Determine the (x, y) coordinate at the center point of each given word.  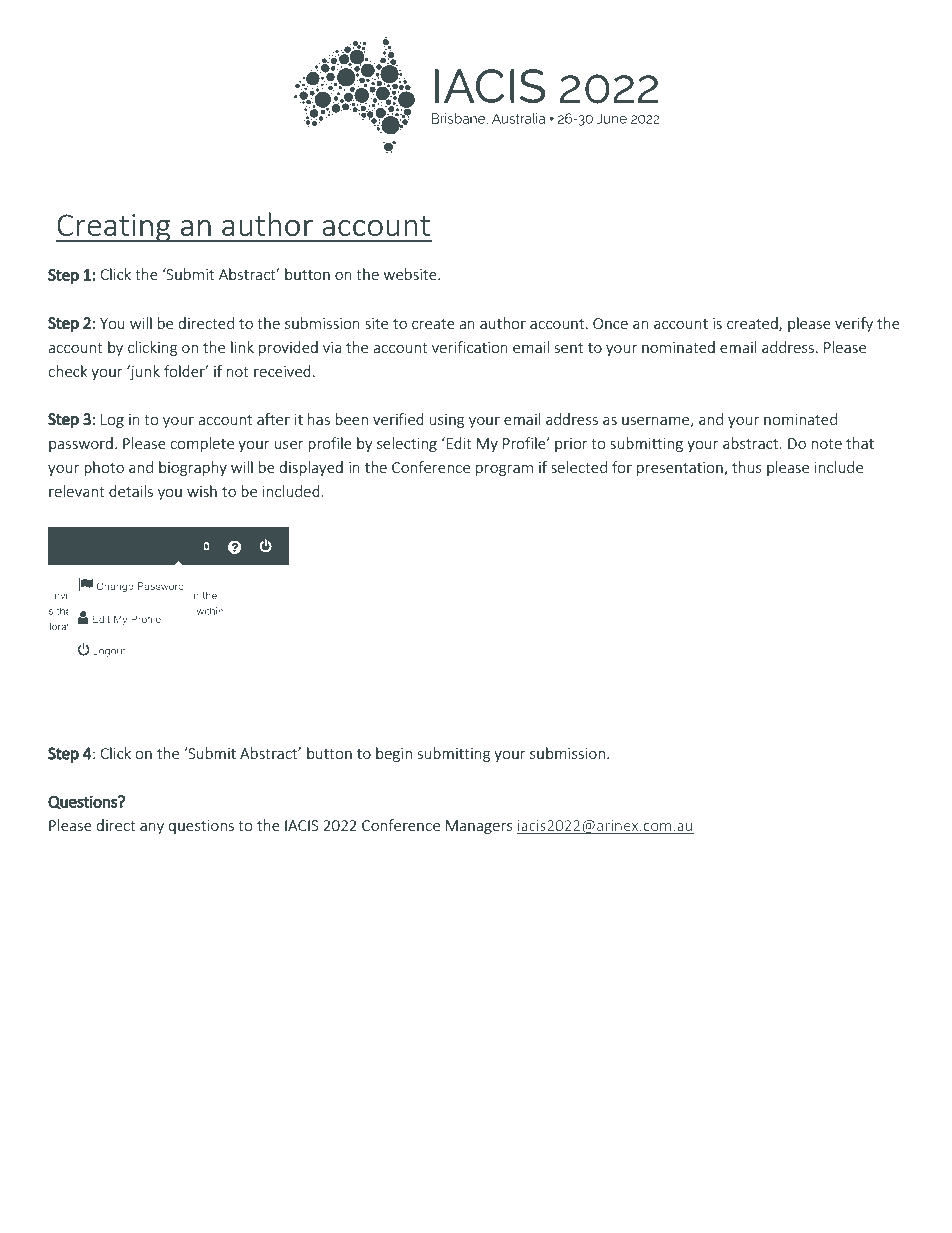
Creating (114, 228)
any (152, 828)
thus (747, 467)
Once (610, 323)
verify (854, 324)
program (504, 470)
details (131, 491)
